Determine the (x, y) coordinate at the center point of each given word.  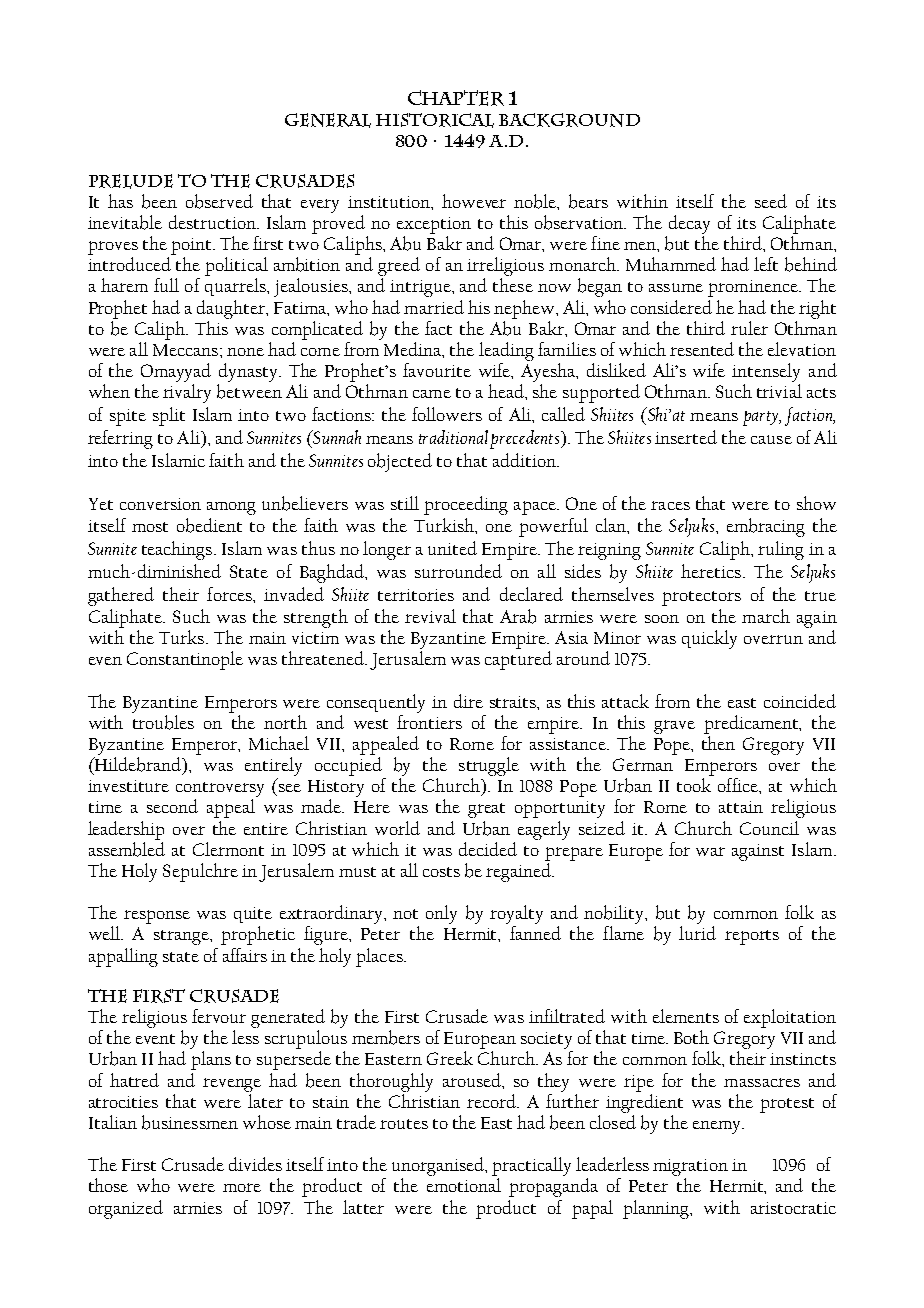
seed (771, 201)
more (242, 1187)
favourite (437, 370)
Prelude (131, 181)
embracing (766, 527)
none (245, 352)
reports (752, 937)
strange (183, 937)
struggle (489, 766)
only (441, 914)
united (452, 548)
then (718, 743)
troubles (163, 721)
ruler (749, 328)
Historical (435, 120)
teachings (178, 550)
